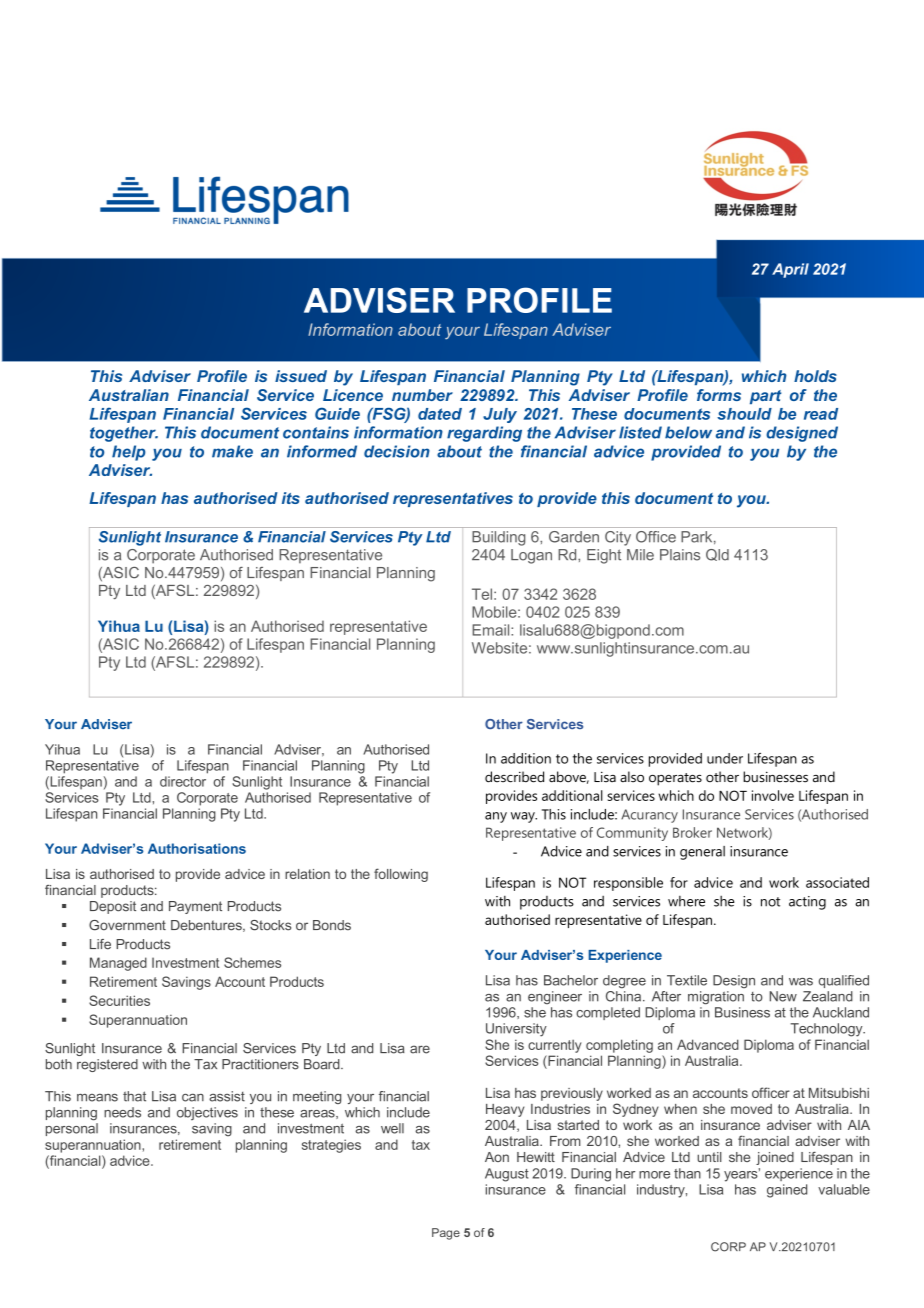 The height and width of the image is (1308, 924). Describe the element at coordinates (422, 395) in the image. I see `number` at that location.
